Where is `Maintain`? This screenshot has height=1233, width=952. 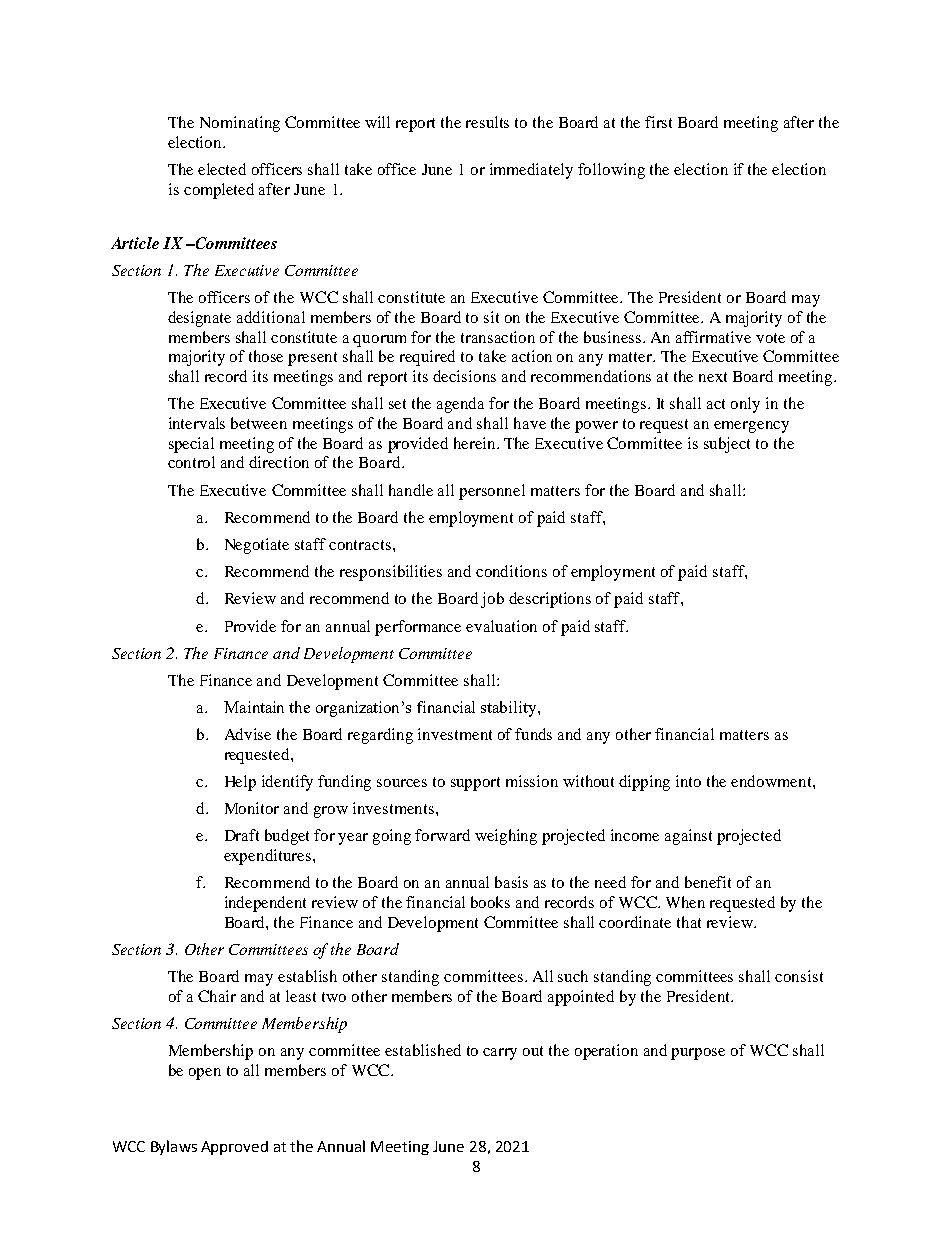
Maintain is located at coordinates (254, 707).
